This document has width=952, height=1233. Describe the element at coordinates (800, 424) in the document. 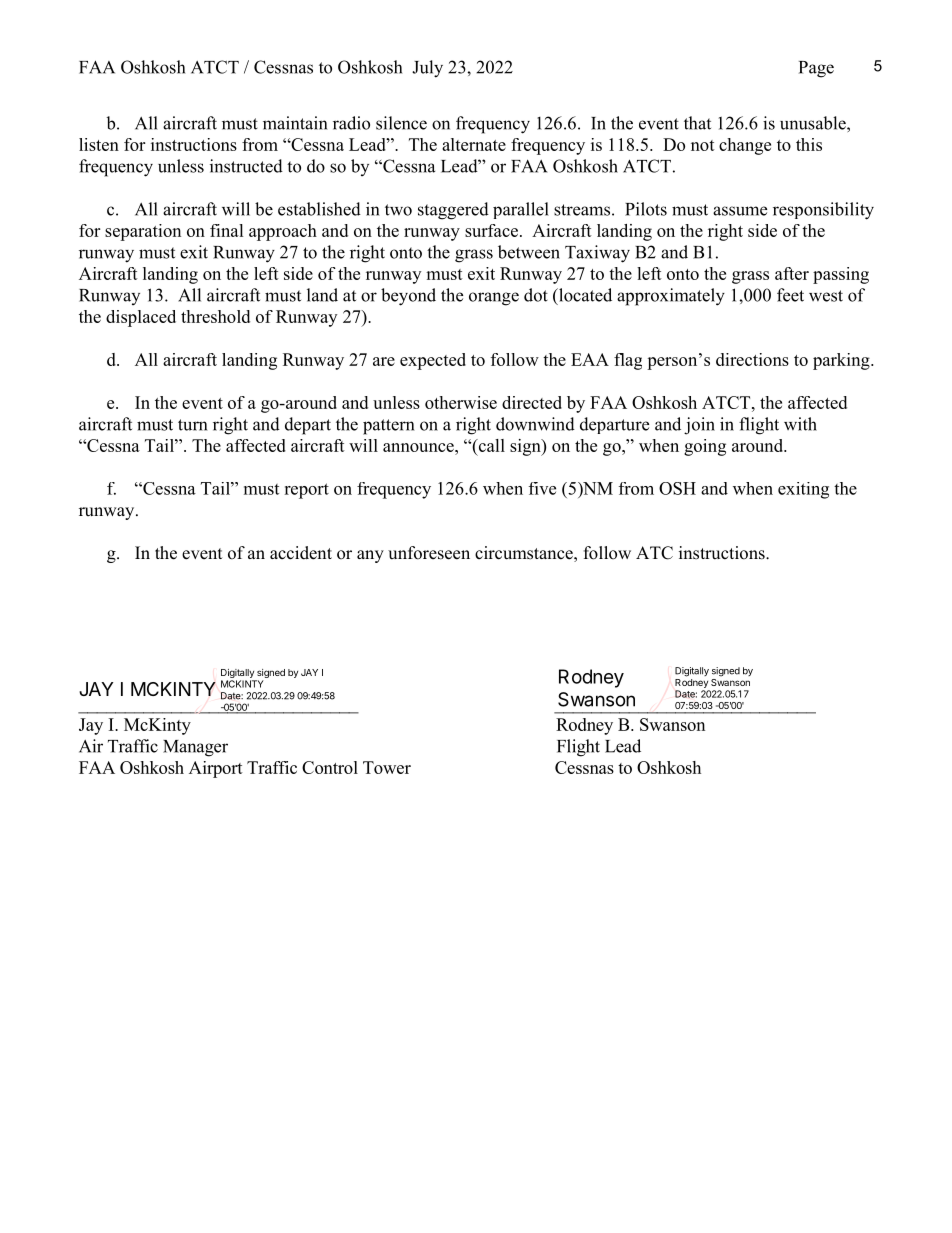

I see `with` at that location.
